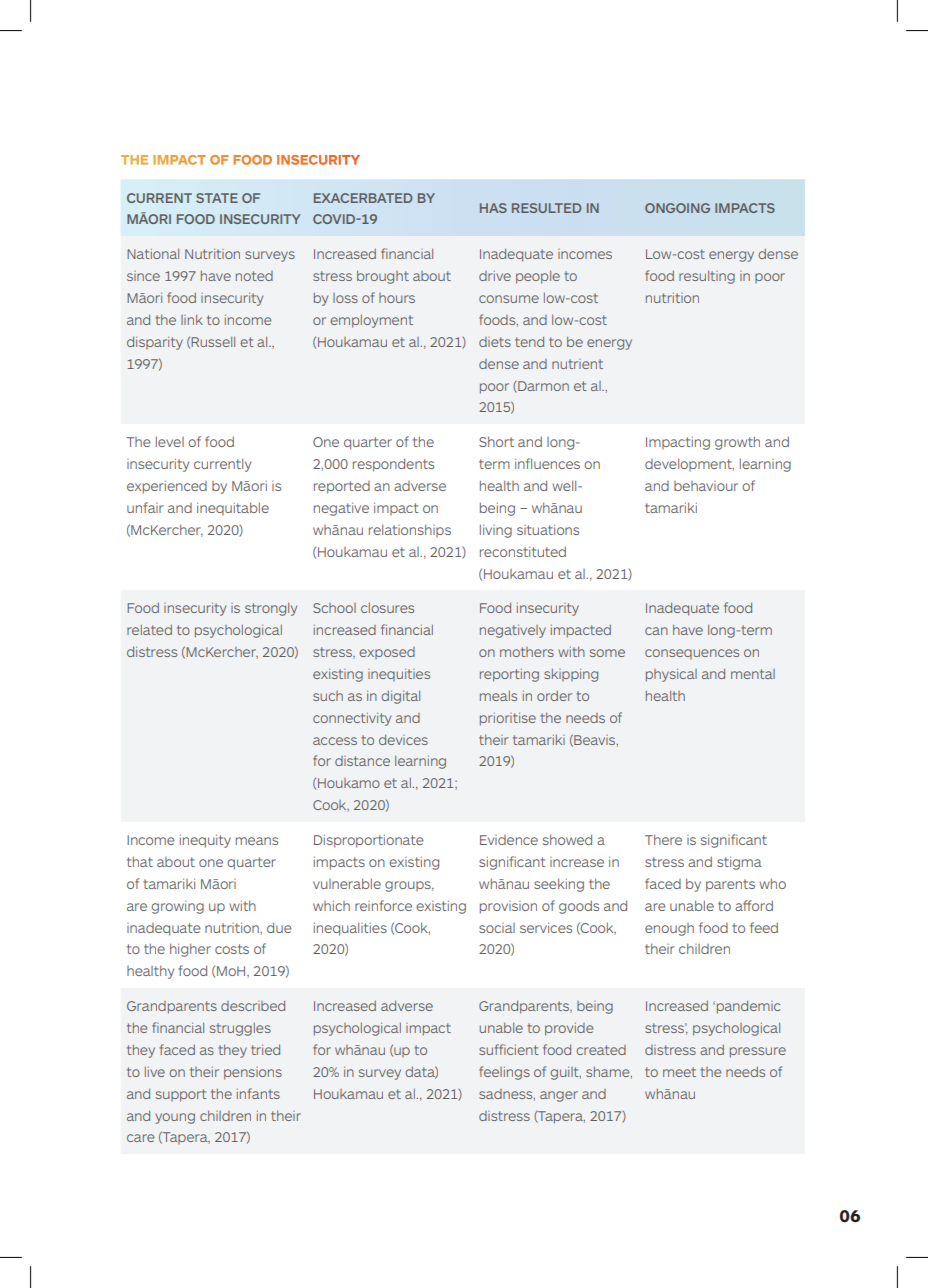 The height and width of the screenshot is (1288, 928). I want to click on STATE, so click(217, 198).
